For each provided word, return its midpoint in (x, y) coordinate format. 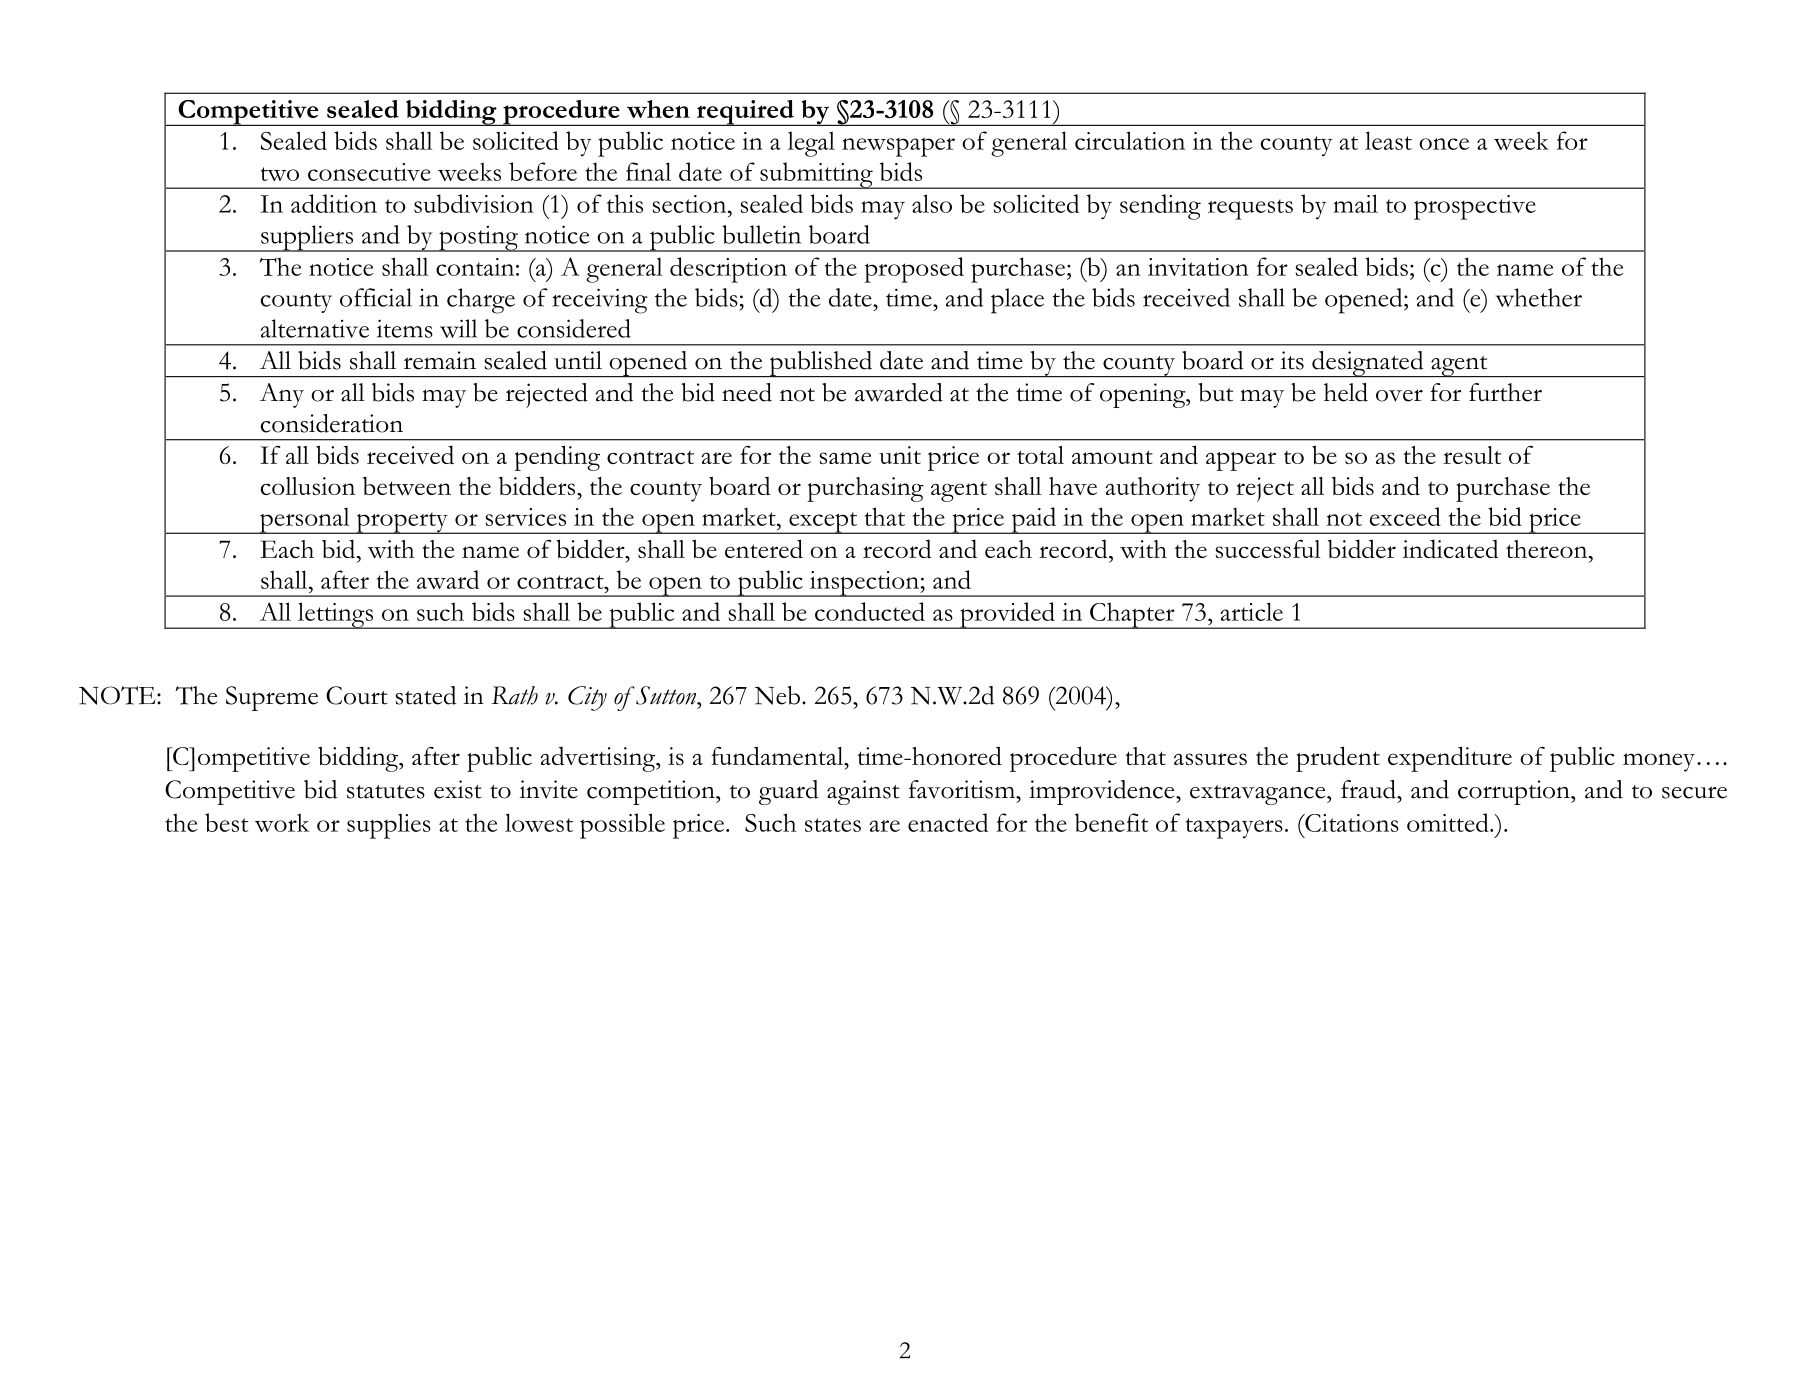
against (863, 792)
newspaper (898, 147)
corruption (1515, 792)
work (282, 822)
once (1444, 144)
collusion (308, 486)
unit (900, 455)
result (1472, 455)
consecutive (369, 172)
